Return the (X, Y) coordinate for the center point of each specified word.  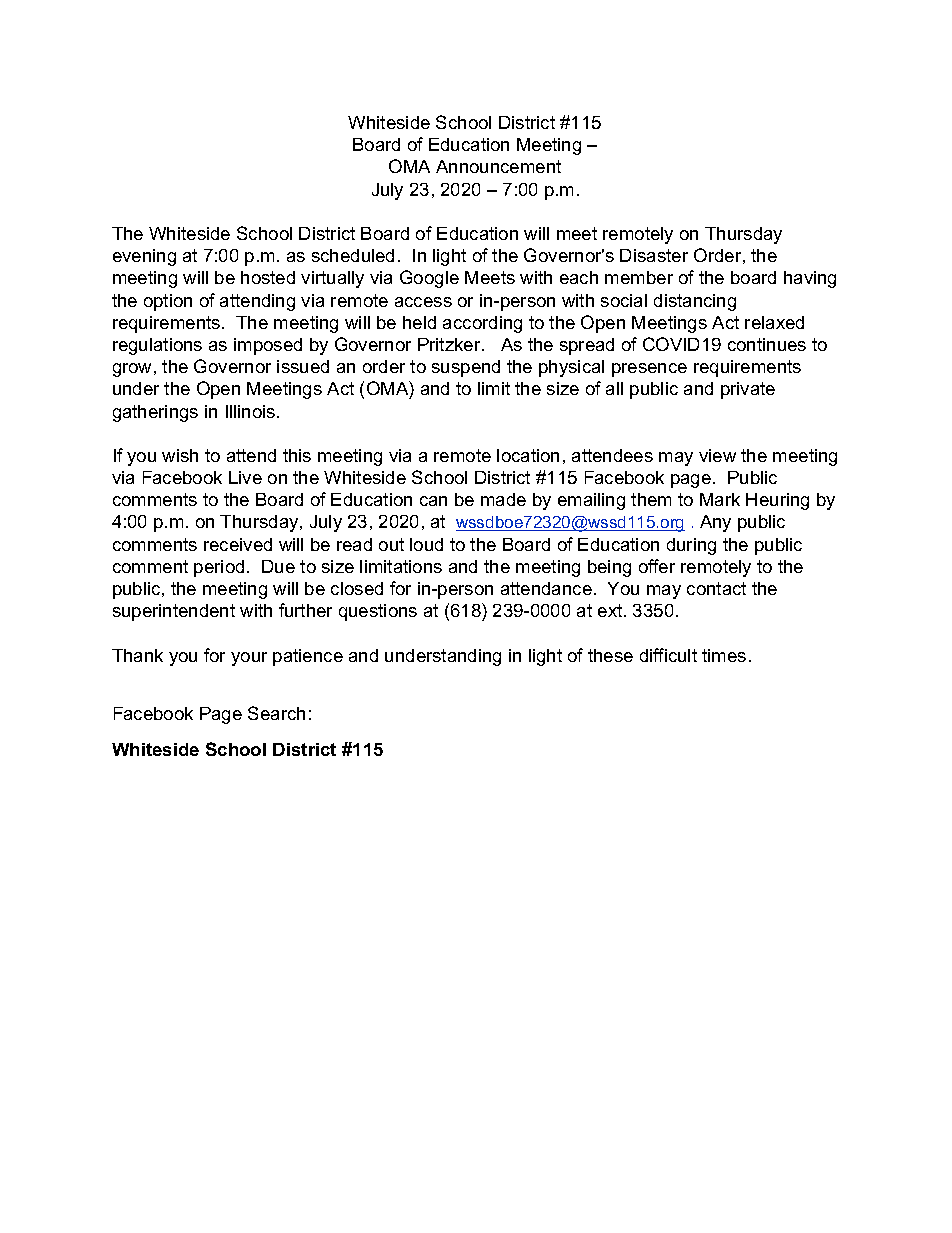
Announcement (498, 166)
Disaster (654, 255)
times (724, 655)
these (610, 655)
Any (715, 523)
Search (276, 713)
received (238, 544)
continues (767, 344)
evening (144, 257)
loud (426, 544)
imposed (268, 346)
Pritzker (450, 344)
